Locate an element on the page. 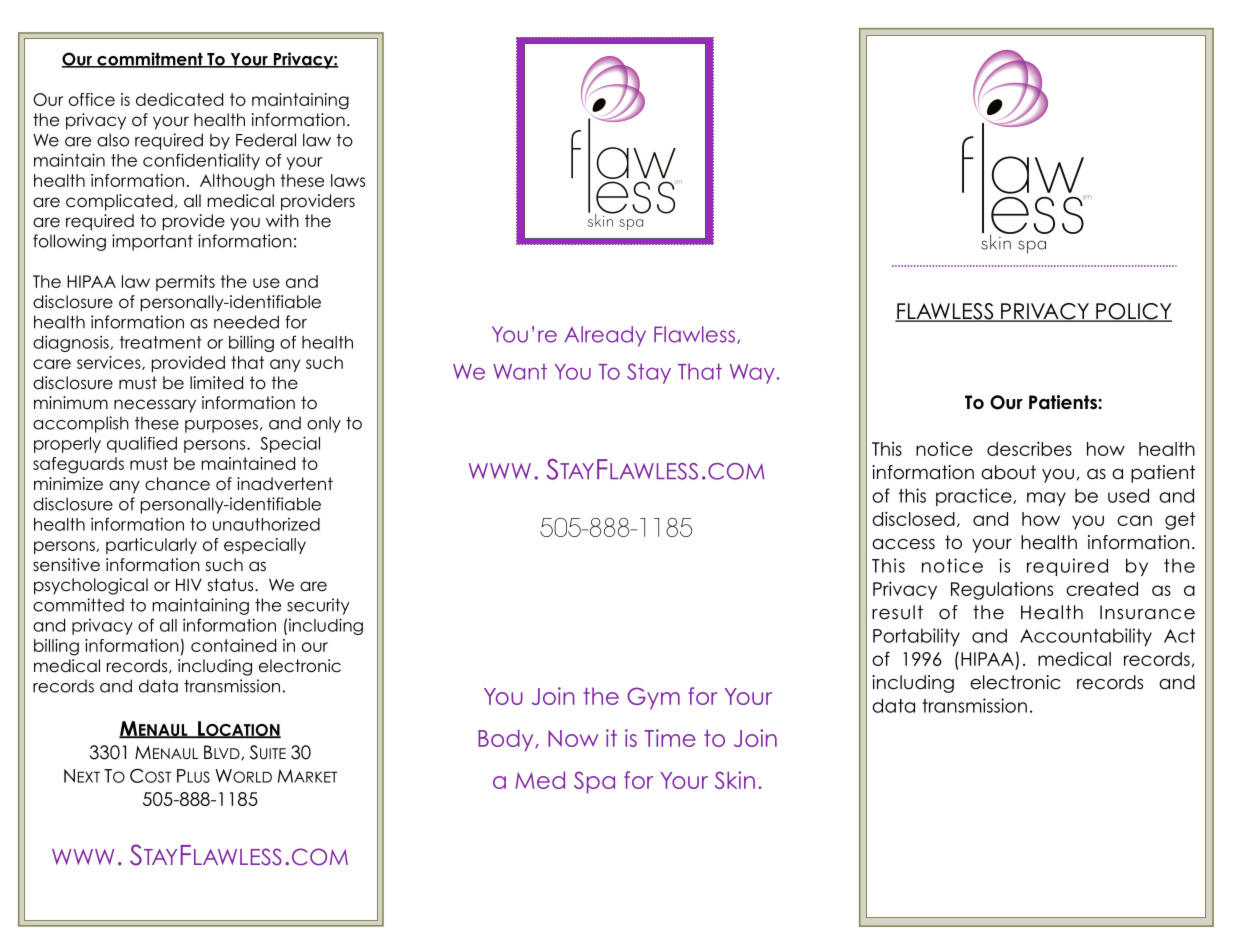  dedicated is located at coordinates (179, 99).
